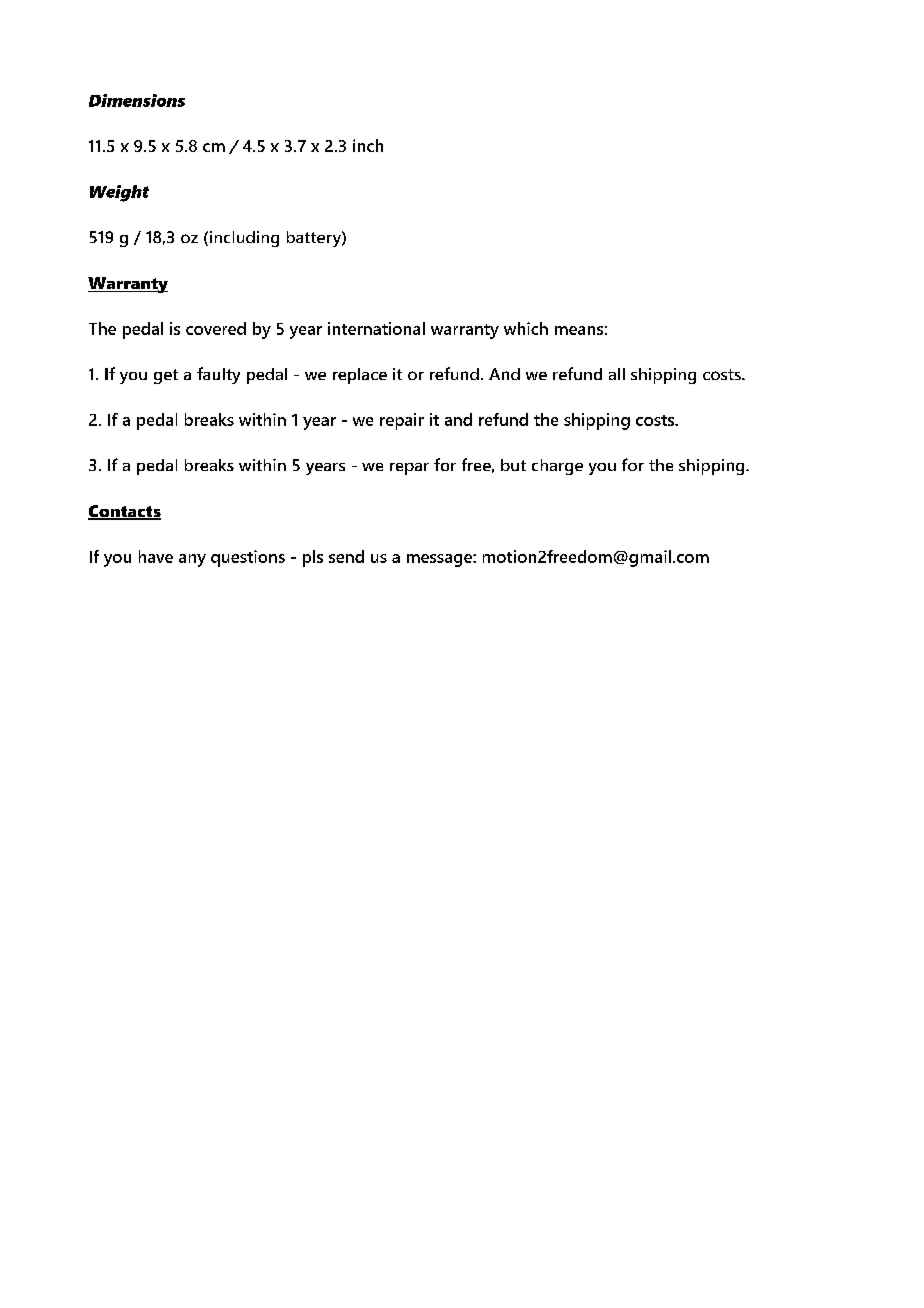 This document has height=1308, width=924. What do you see at coordinates (368, 145) in the document?
I see `inch` at bounding box center [368, 145].
